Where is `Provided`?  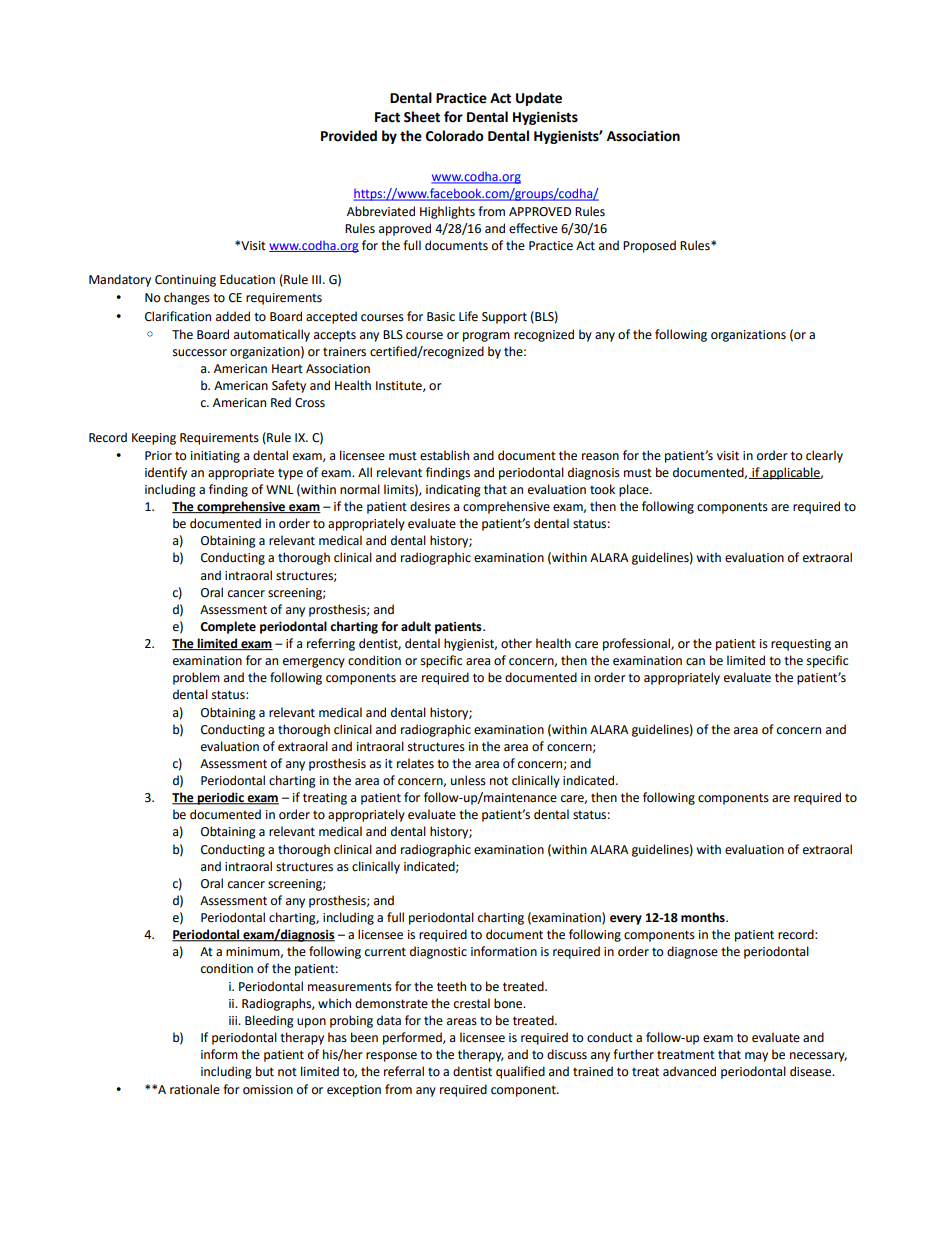
Provided is located at coordinates (349, 136).
